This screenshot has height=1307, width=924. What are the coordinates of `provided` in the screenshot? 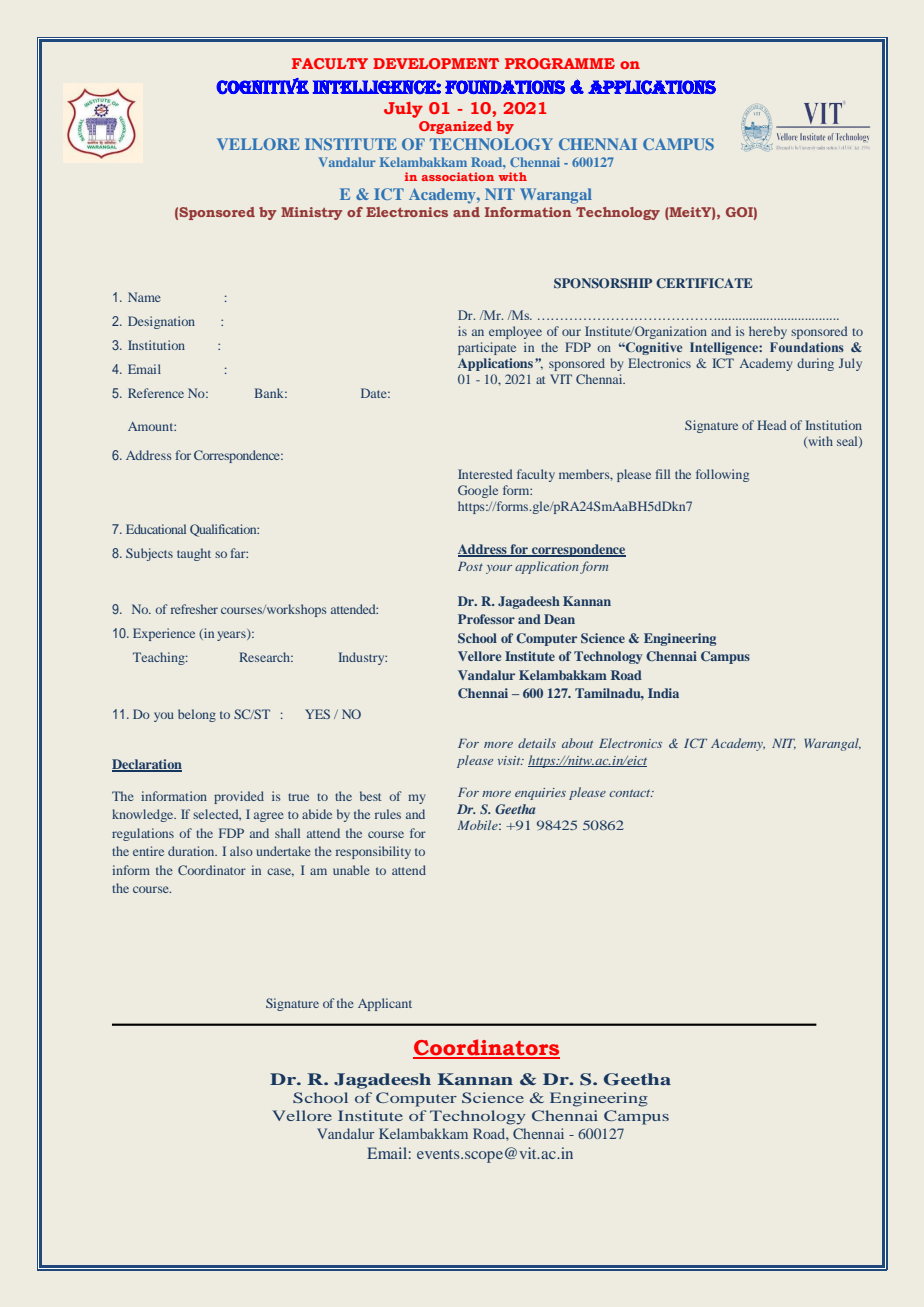 It's located at (239, 797).
